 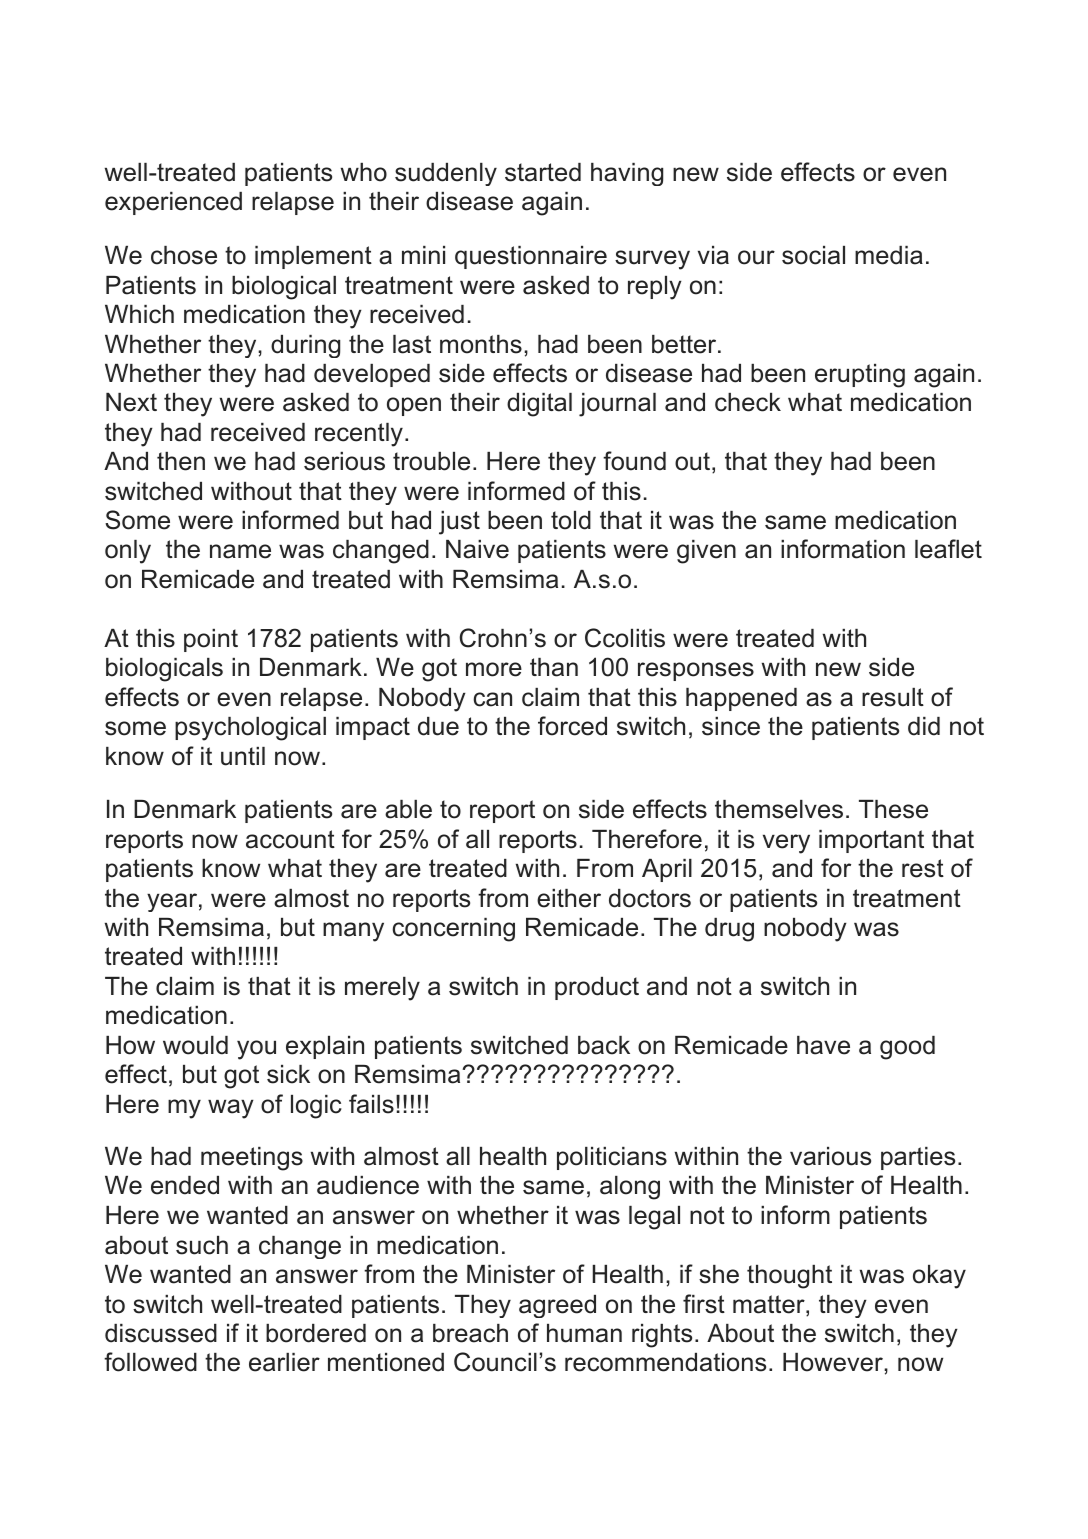 What do you see at coordinates (161, 1333) in the document?
I see `discussed` at bounding box center [161, 1333].
